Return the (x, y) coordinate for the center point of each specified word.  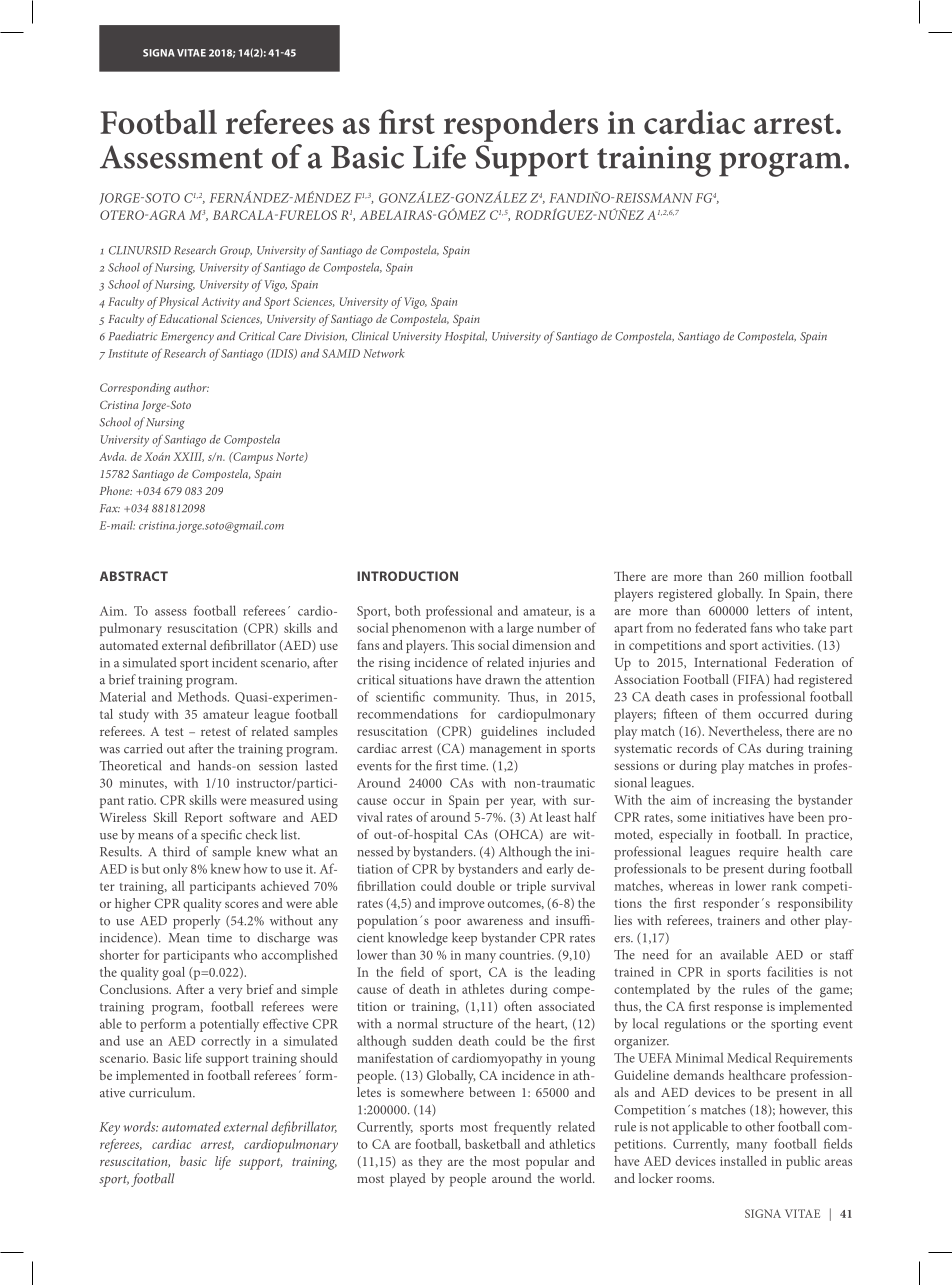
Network (384, 353)
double (476, 886)
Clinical (370, 336)
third (176, 851)
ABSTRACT (134, 576)
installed (743, 1161)
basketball (492, 1144)
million (784, 576)
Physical (179, 303)
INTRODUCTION (407, 576)
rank (784, 885)
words (140, 1126)
